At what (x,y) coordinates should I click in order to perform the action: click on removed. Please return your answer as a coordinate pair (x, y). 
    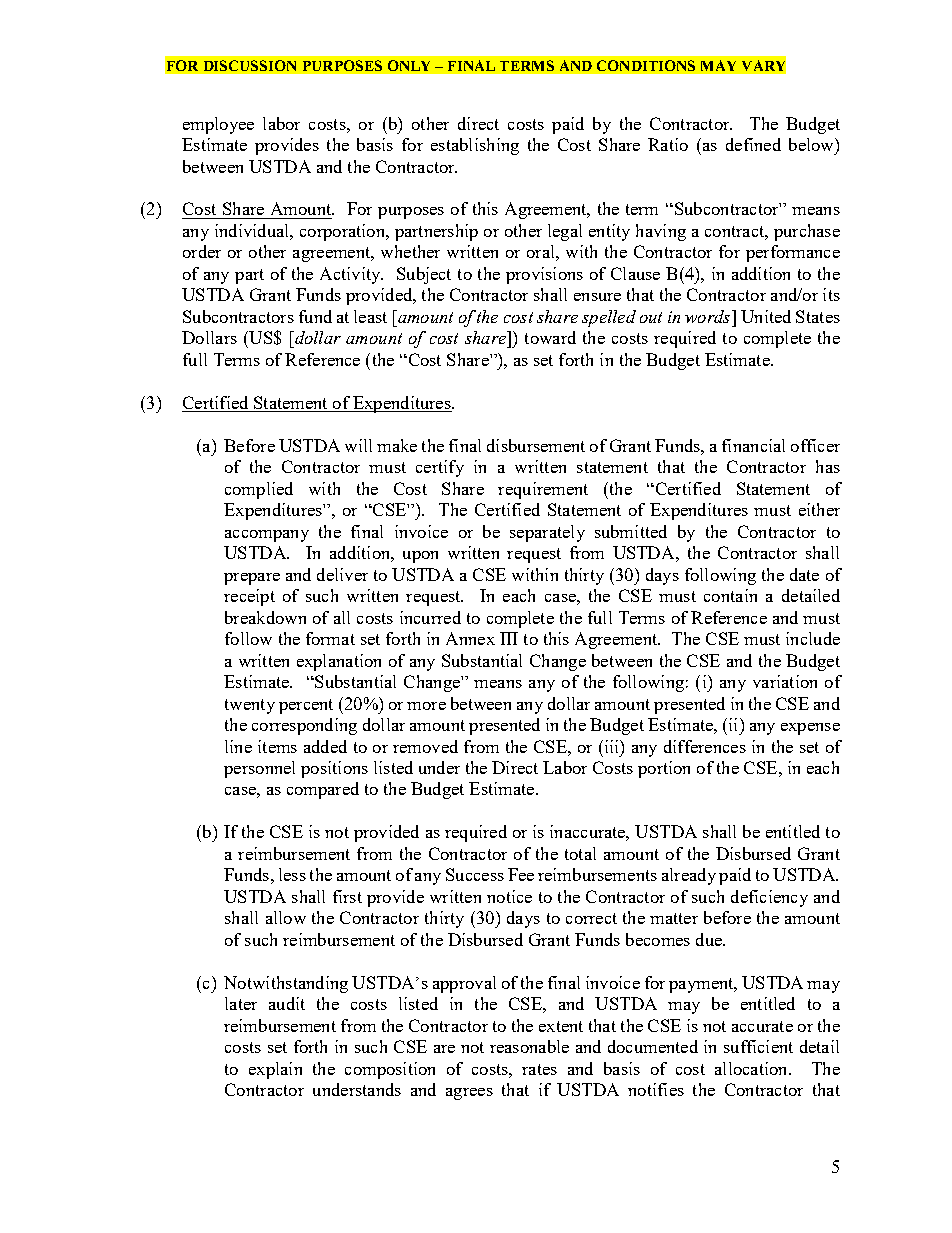
    Looking at the image, I should click on (425, 746).
